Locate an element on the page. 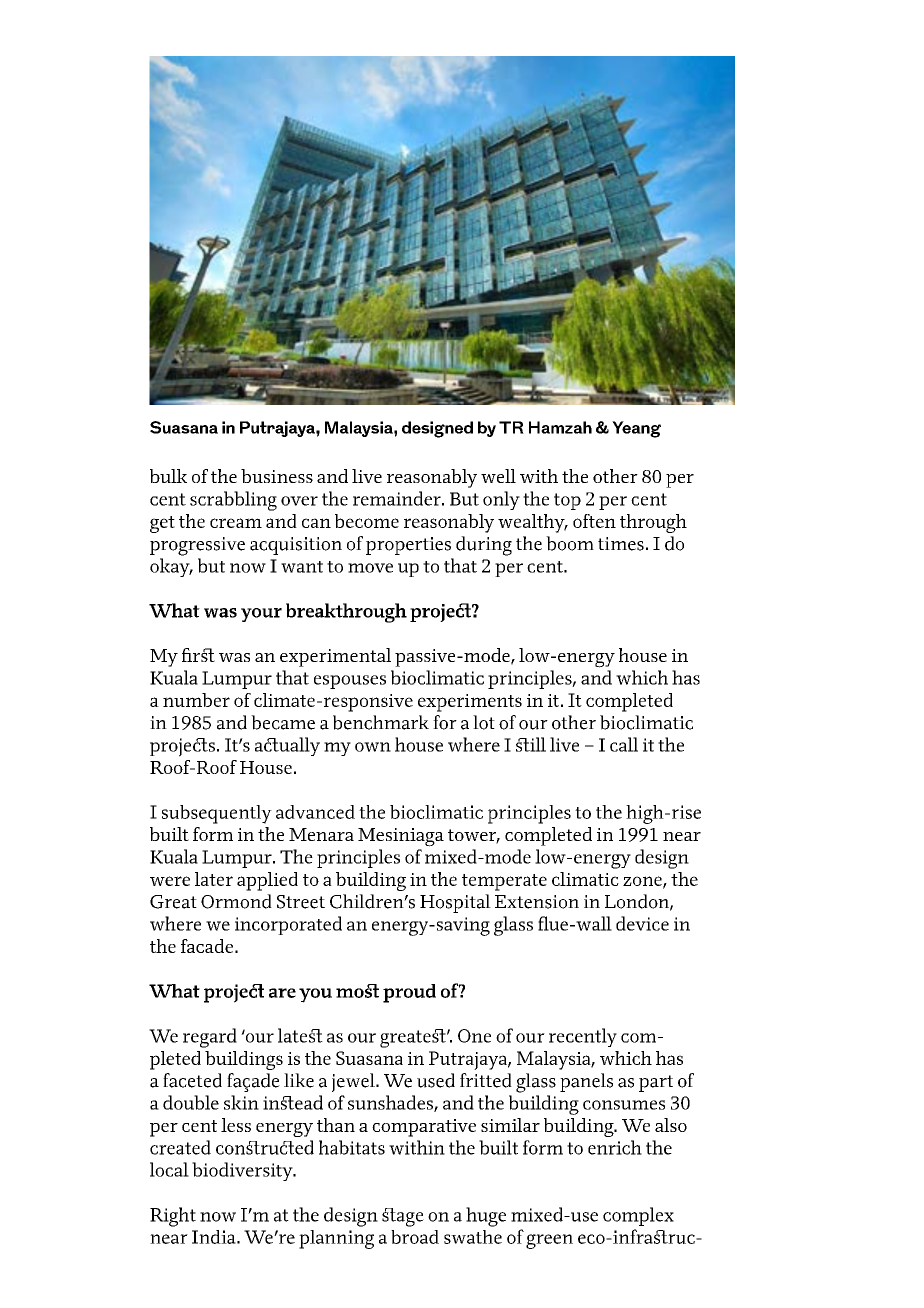 The image size is (924, 1308). device is located at coordinates (642, 923).
